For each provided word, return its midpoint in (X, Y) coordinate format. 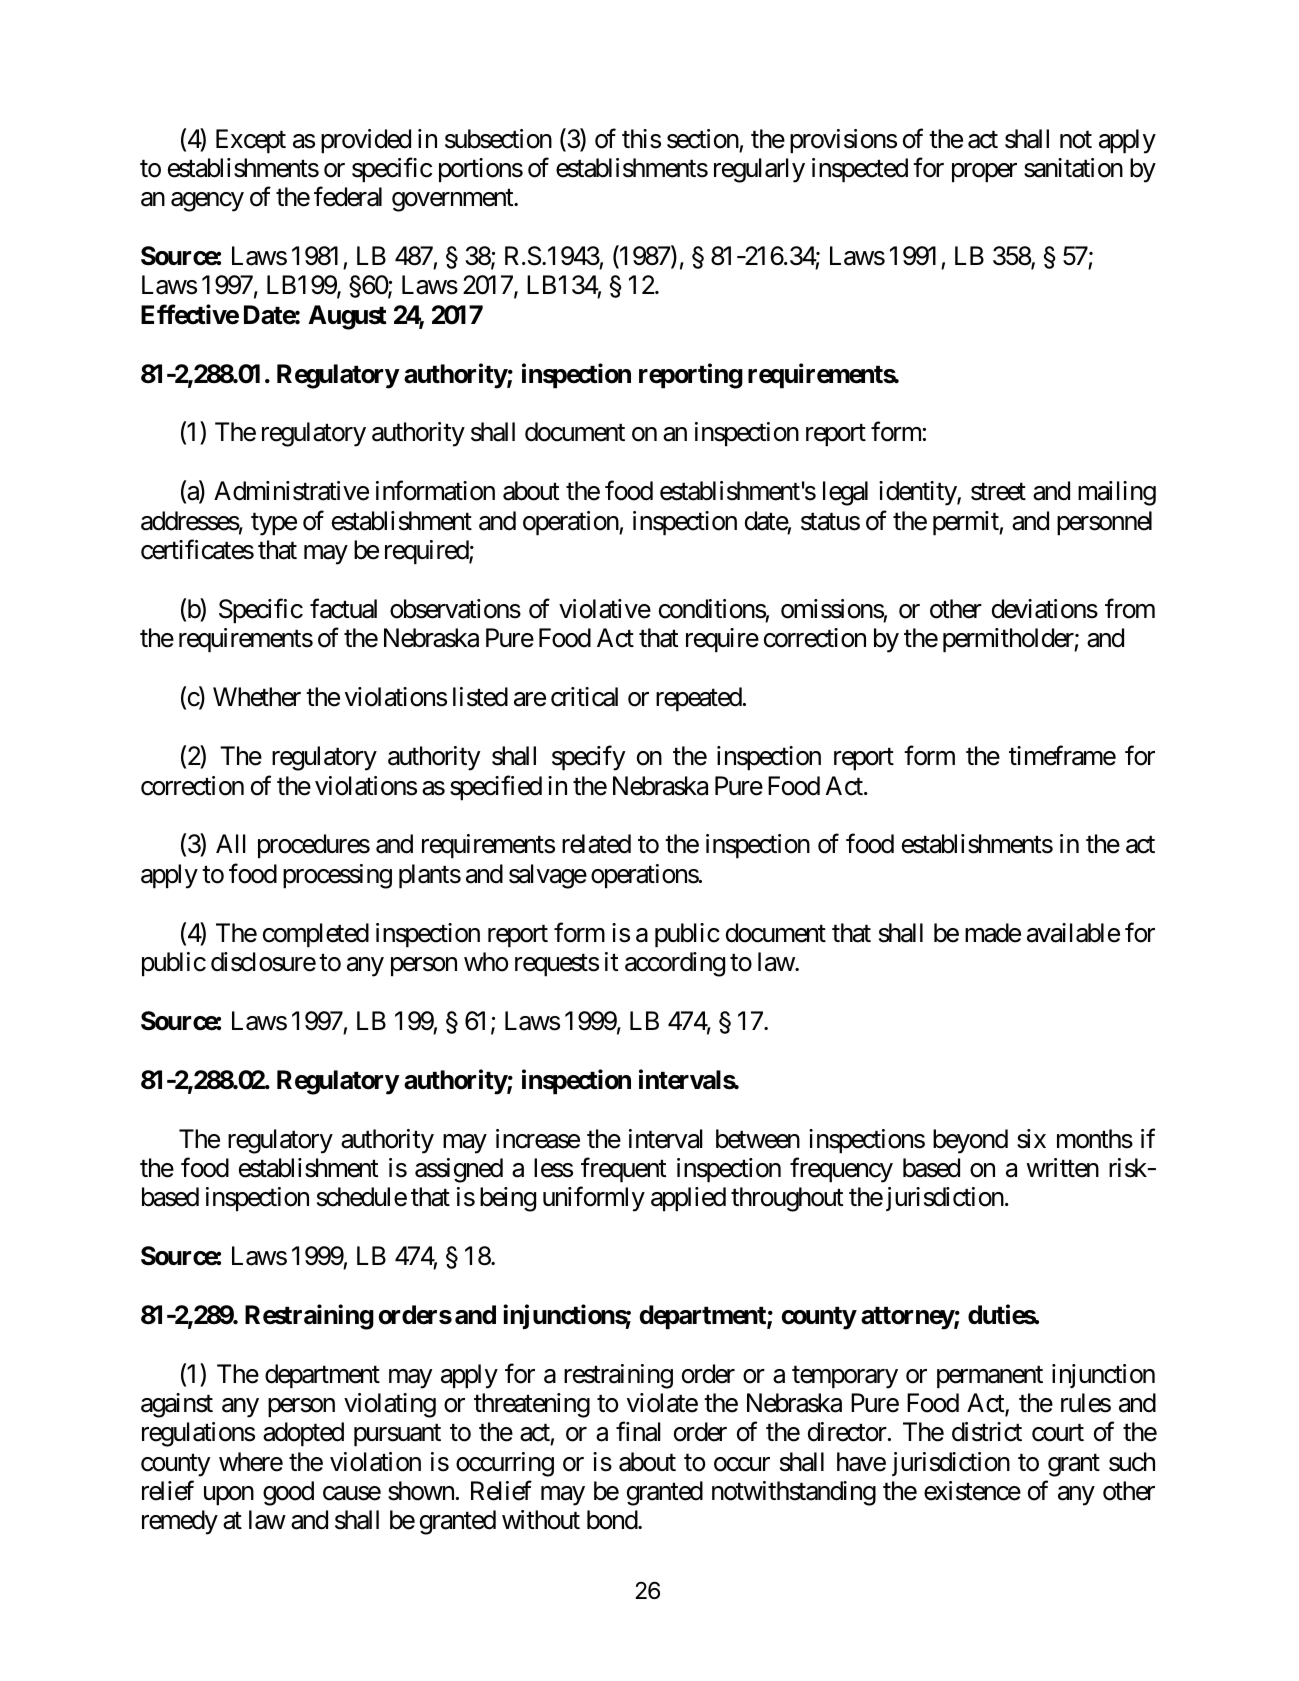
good (288, 1493)
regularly (759, 170)
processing (337, 876)
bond (613, 1520)
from (1130, 609)
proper (984, 173)
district (987, 1432)
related (596, 844)
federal (348, 197)
